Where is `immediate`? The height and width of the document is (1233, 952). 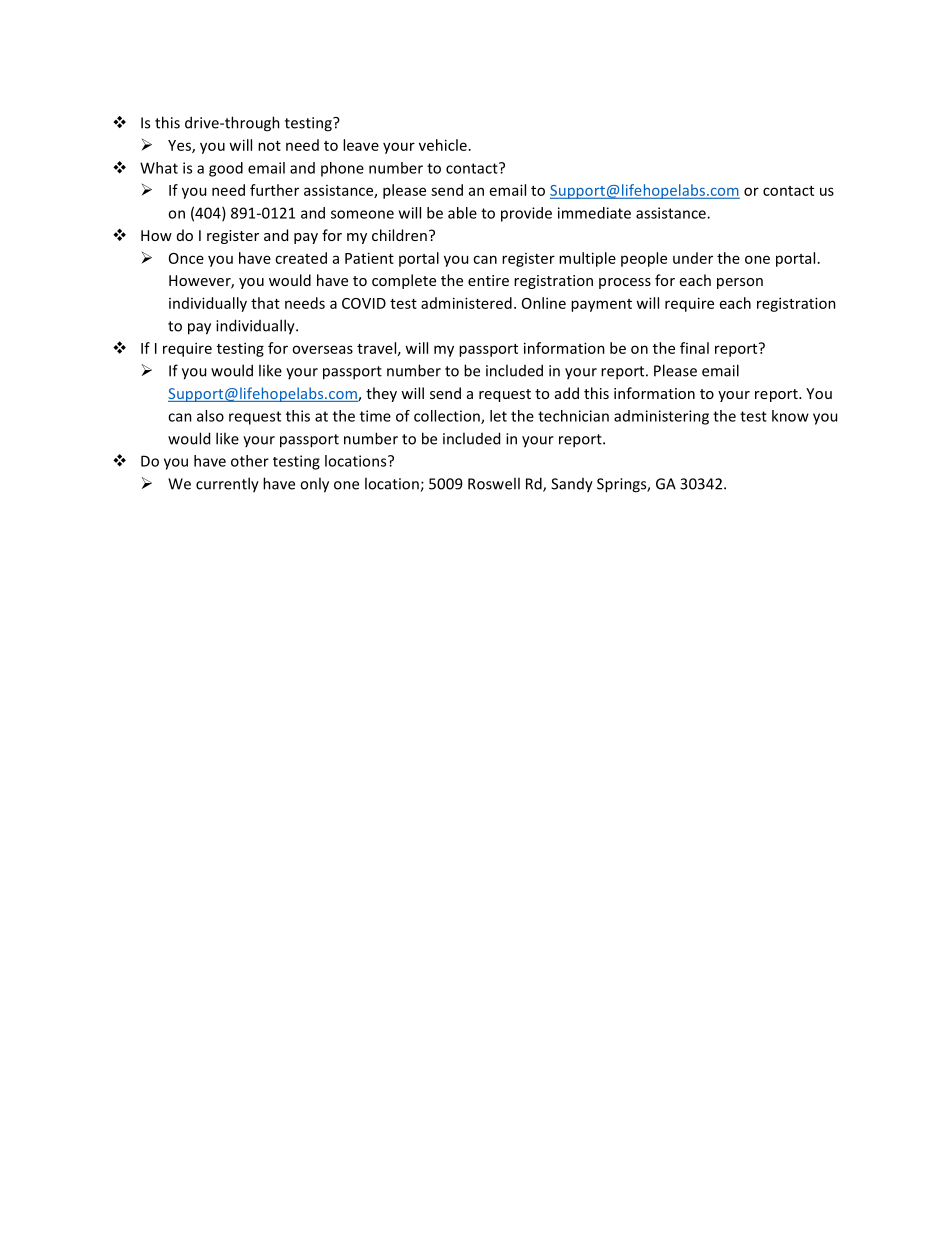 immediate is located at coordinates (594, 213).
